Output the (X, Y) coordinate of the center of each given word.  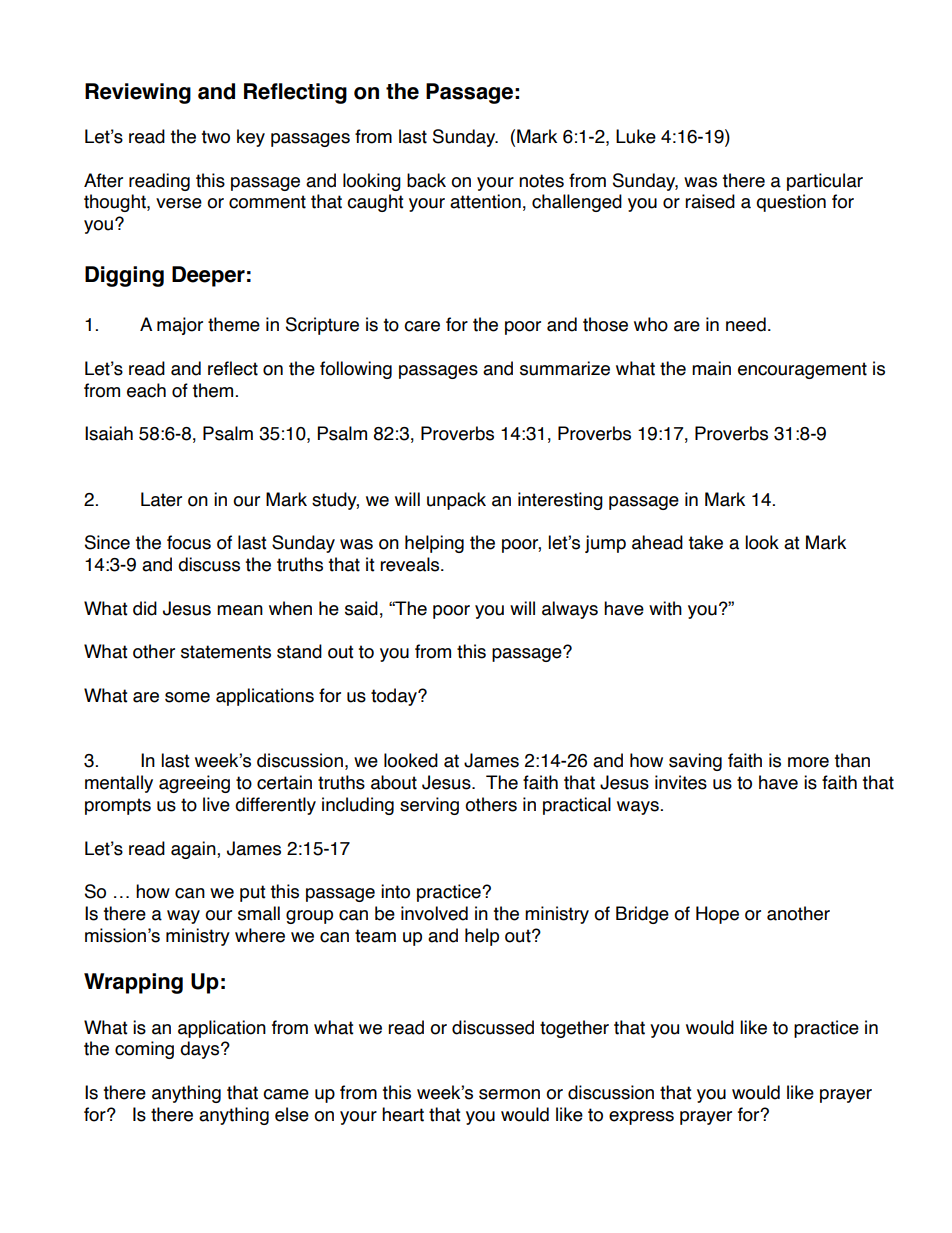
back (426, 180)
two (215, 137)
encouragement (802, 370)
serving (429, 806)
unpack (456, 501)
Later (161, 499)
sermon (509, 1094)
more (808, 762)
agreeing (194, 784)
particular (825, 182)
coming (144, 1050)
